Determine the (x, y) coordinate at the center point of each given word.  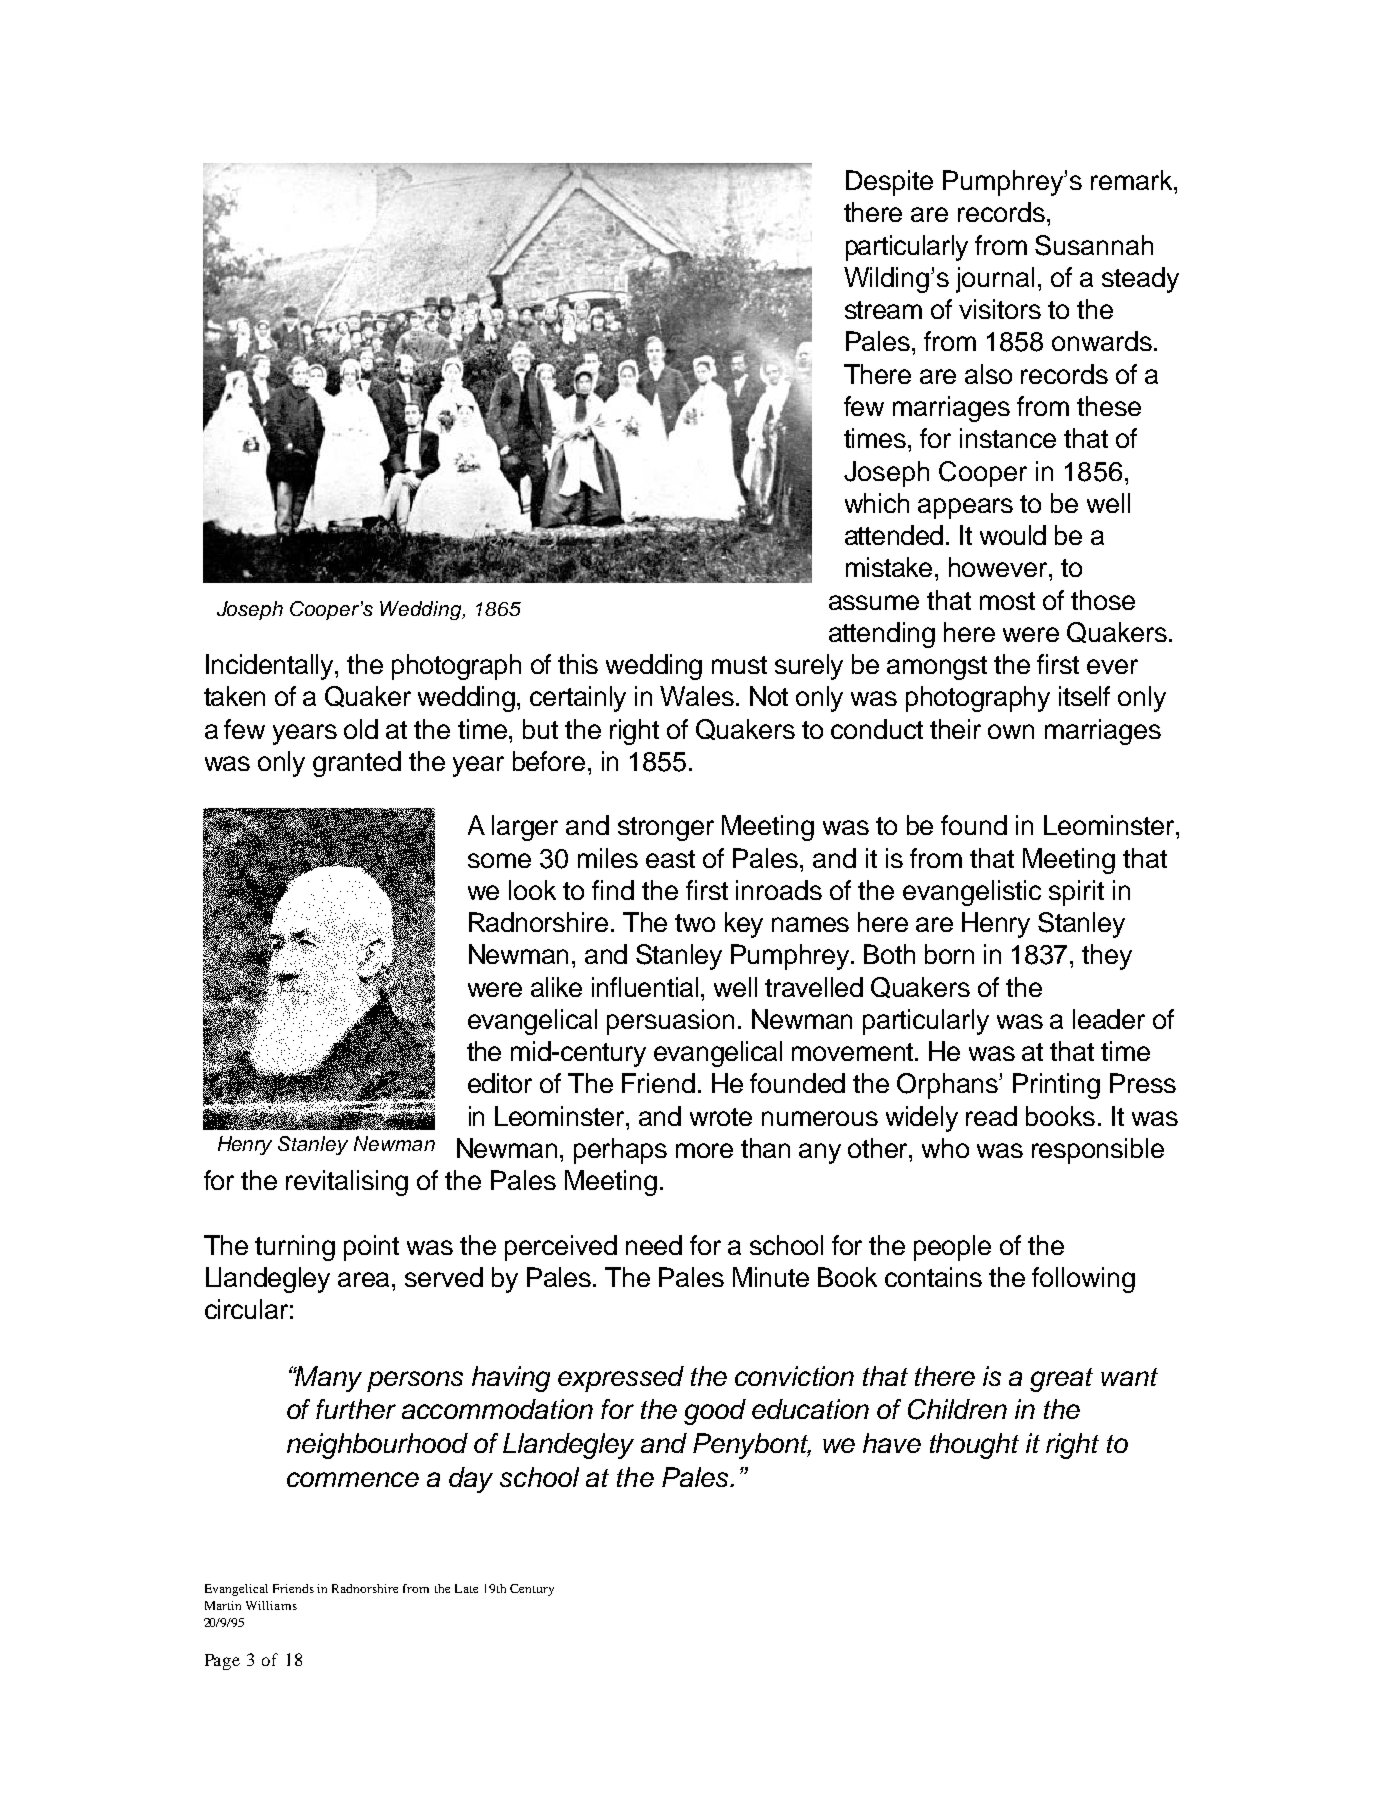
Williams (271, 1605)
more (704, 1150)
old (361, 729)
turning (295, 1248)
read (991, 1116)
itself (1084, 696)
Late (466, 1588)
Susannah (1094, 245)
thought (974, 1446)
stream (883, 310)
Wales (697, 696)
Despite (889, 183)
